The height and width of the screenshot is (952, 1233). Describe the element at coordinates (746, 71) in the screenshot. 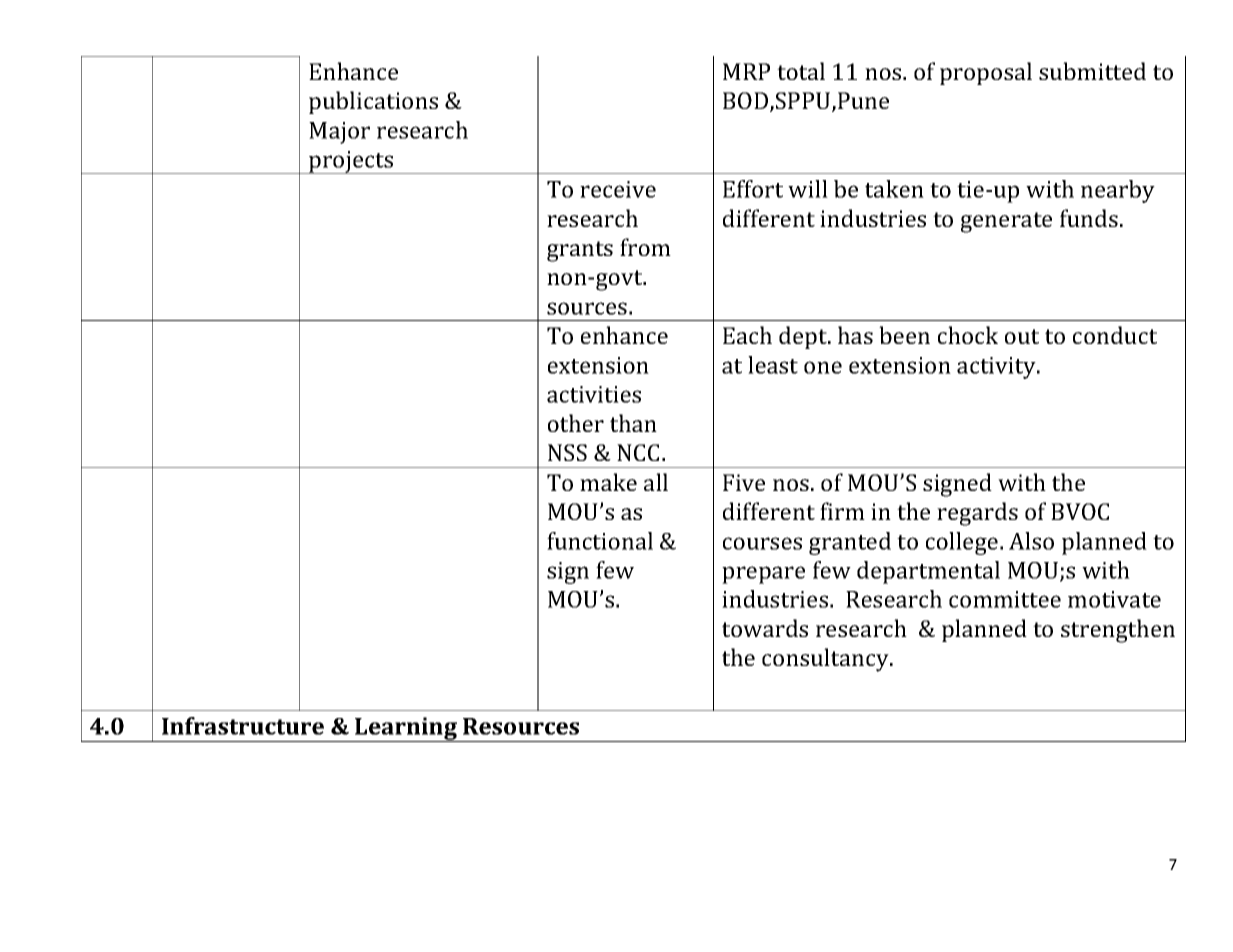

I see `MRP` at that location.
